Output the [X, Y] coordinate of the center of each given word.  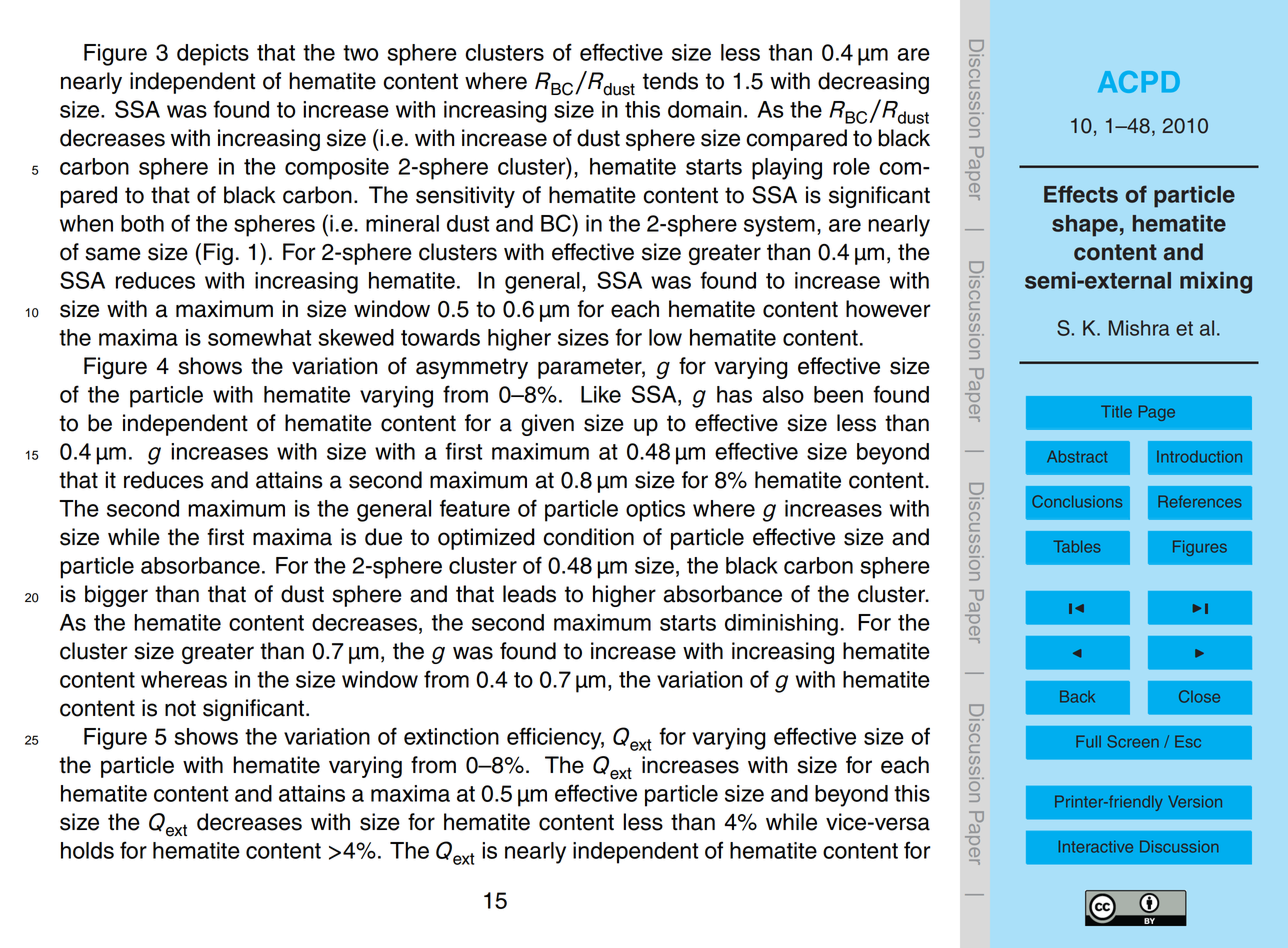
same [113, 254]
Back [1077, 696]
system [779, 226]
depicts [213, 55]
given [547, 425]
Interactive [1095, 846]
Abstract [1077, 456]
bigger [116, 596]
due [383, 537]
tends [670, 81]
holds [87, 850]
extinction [451, 736]
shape [1085, 226]
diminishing [781, 625]
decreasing [873, 83]
